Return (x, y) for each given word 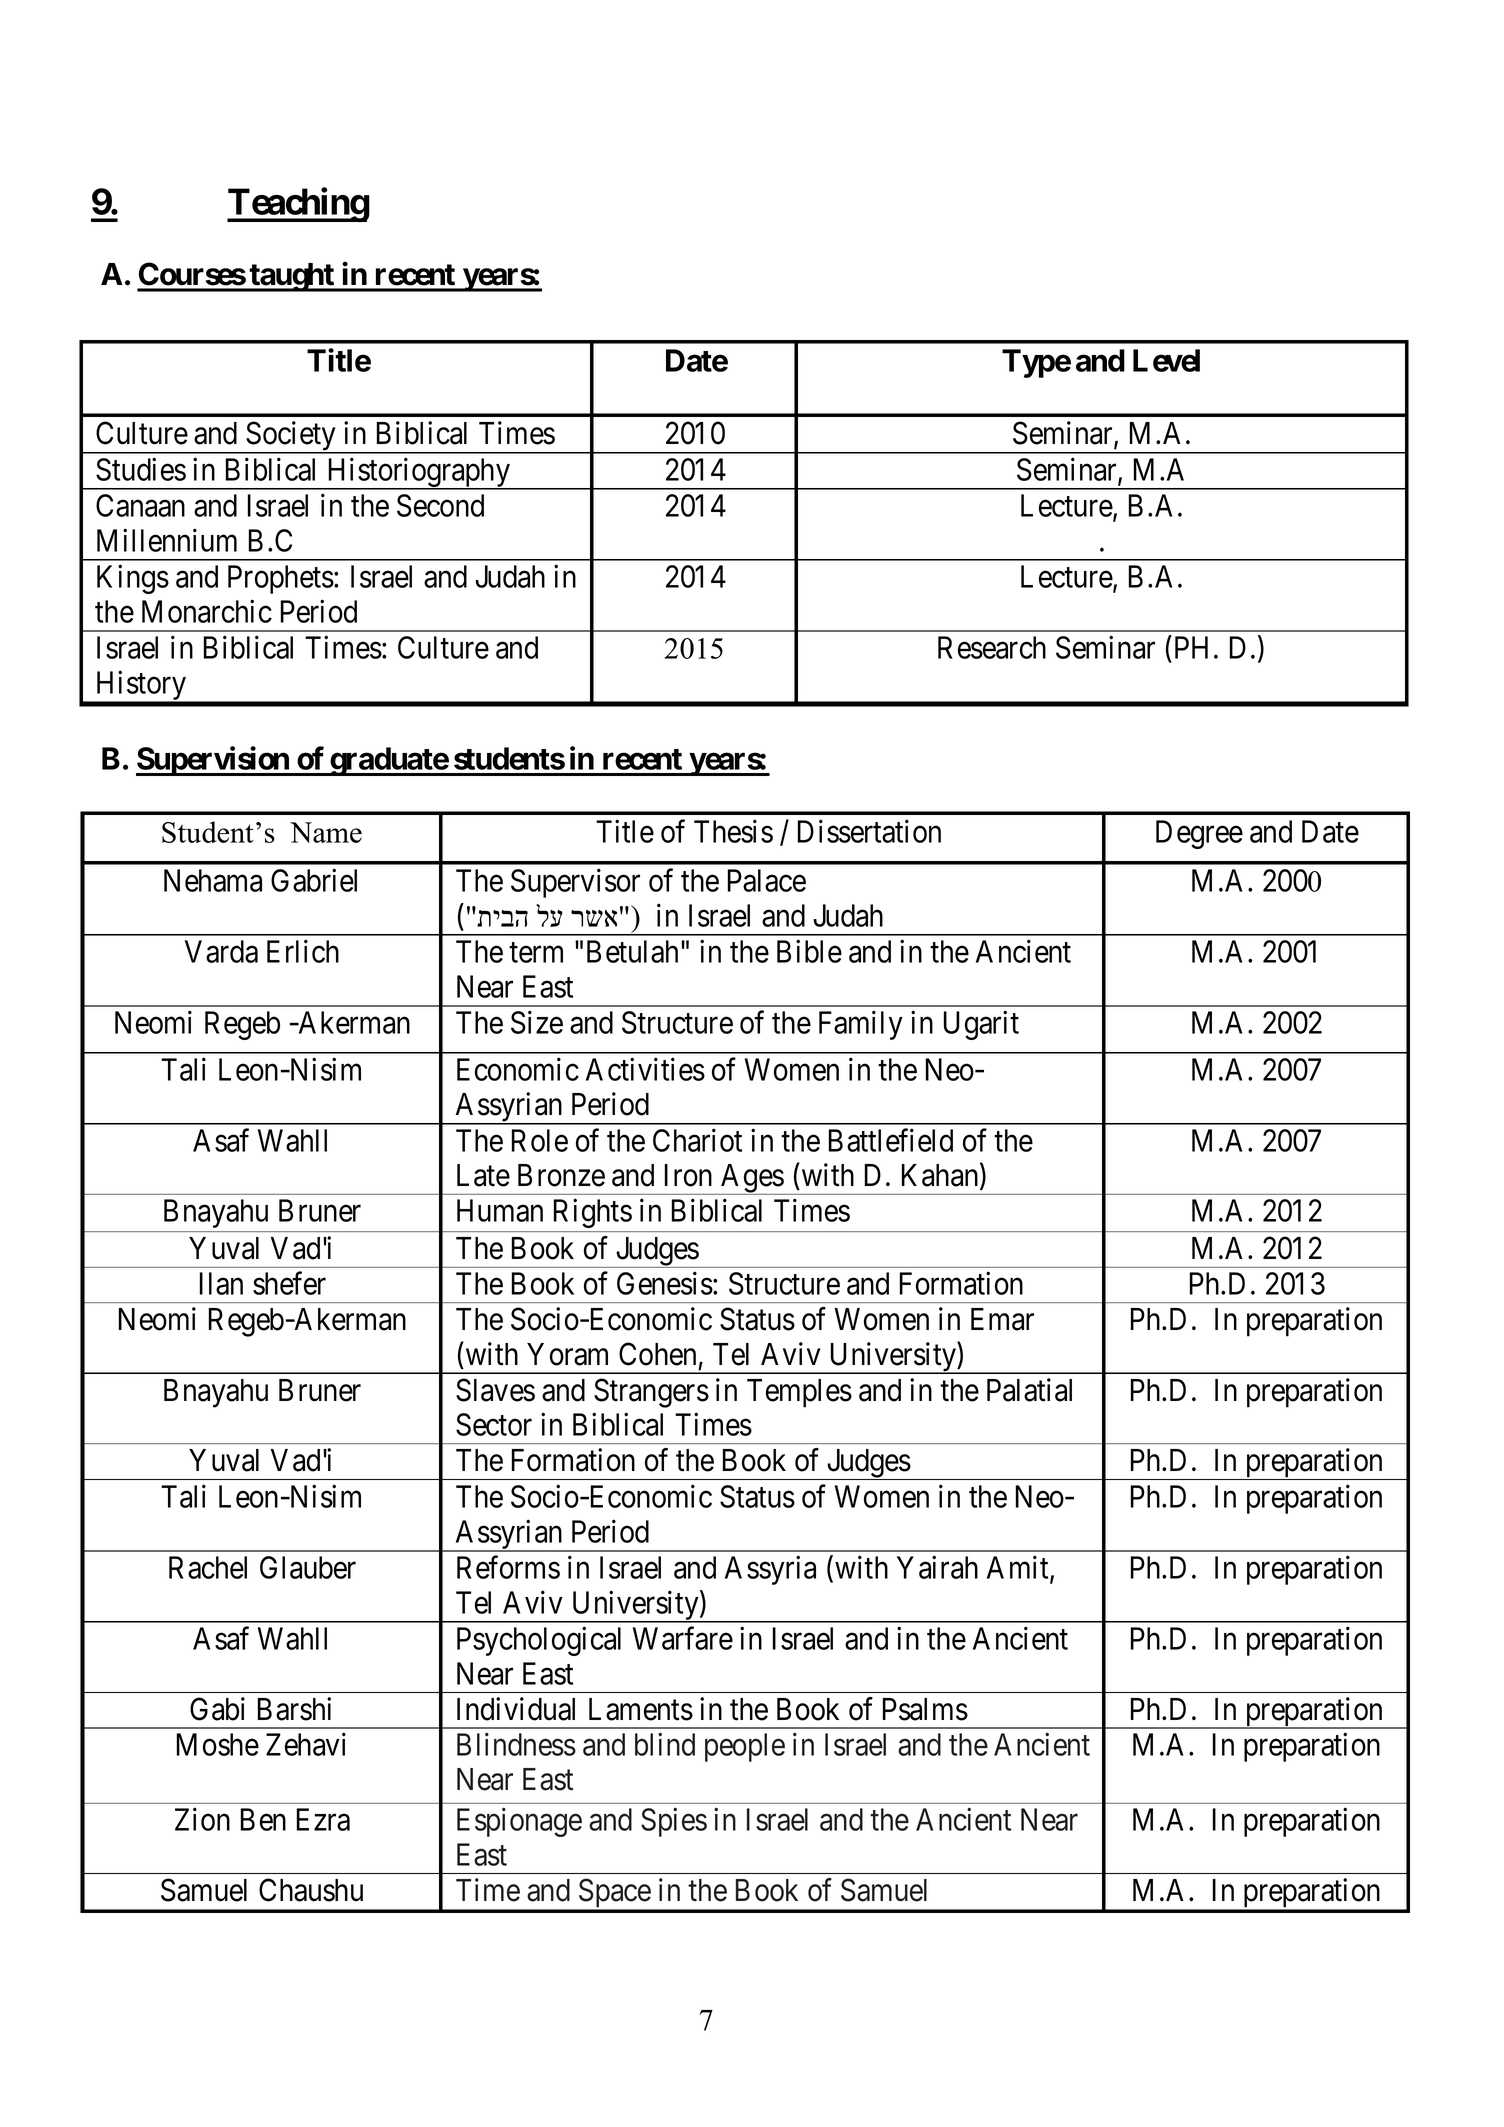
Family (861, 1025)
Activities (645, 1069)
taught (292, 277)
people (745, 1747)
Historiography (418, 473)
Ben (263, 1819)
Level (1166, 360)
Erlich (303, 951)
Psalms (925, 1709)
